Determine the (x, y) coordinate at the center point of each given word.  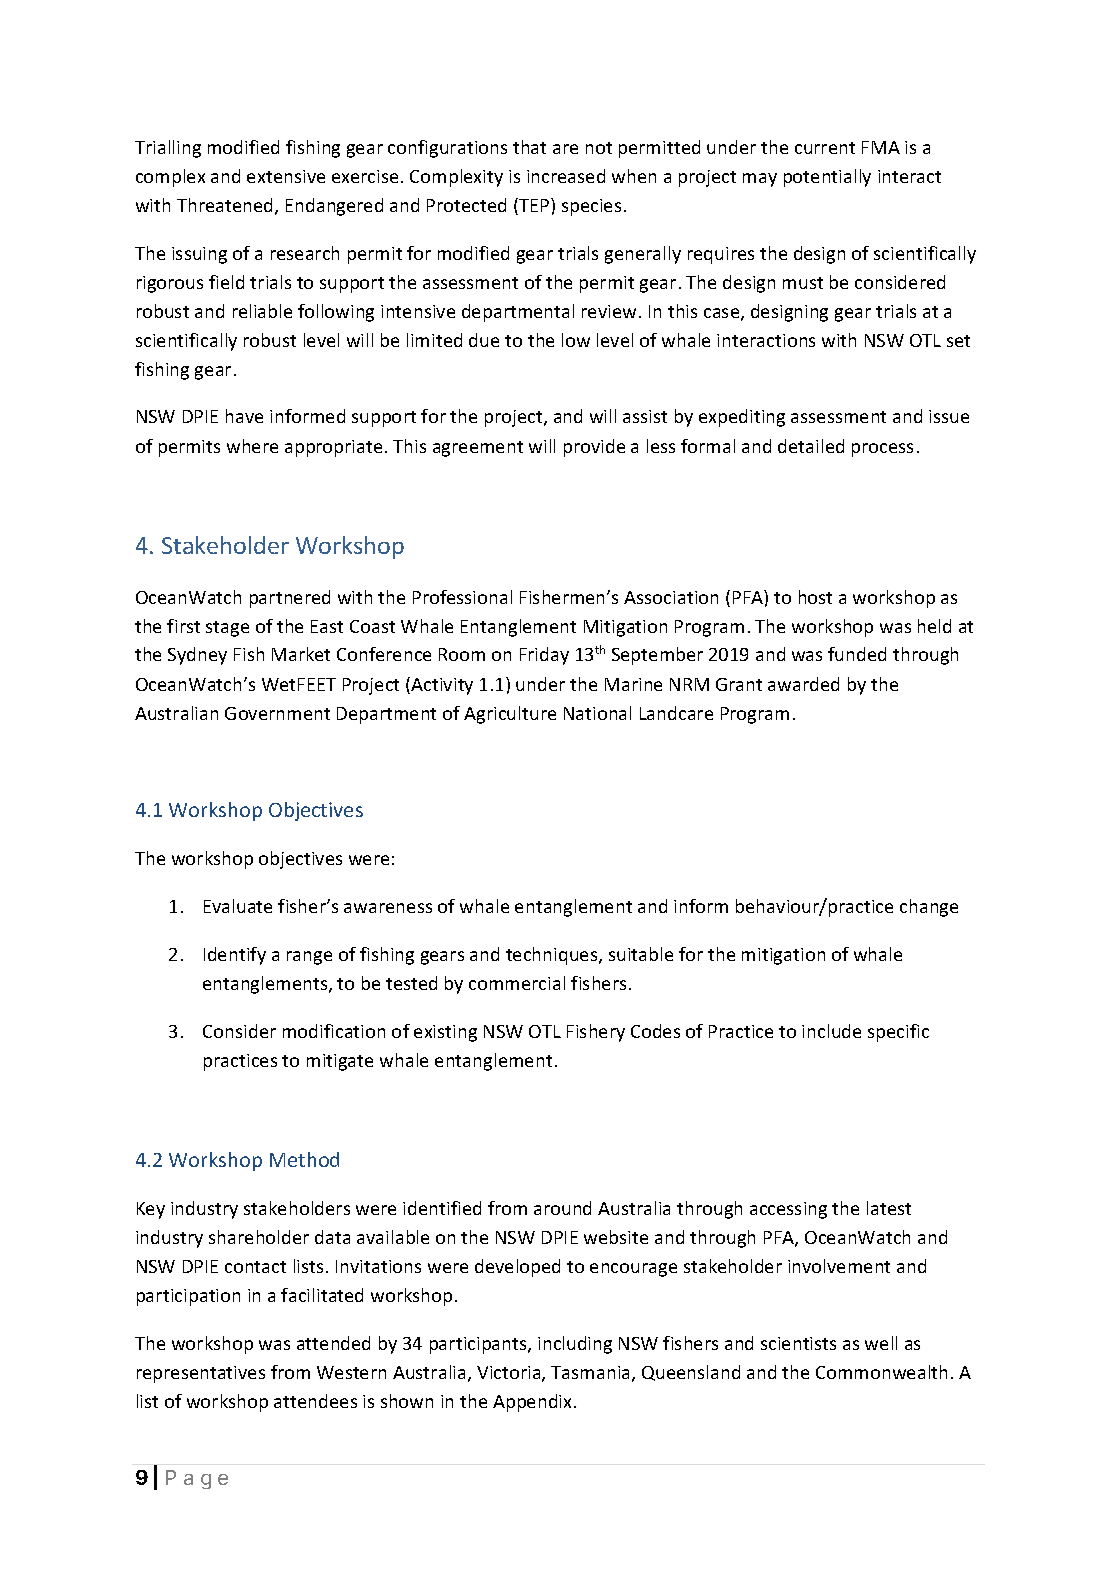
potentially (827, 178)
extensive (286, 176)
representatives (201, 1374)
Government (277, 713)
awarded (803, 684)
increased (566, 176)
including (575, 1345)
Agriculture (510, 715)
